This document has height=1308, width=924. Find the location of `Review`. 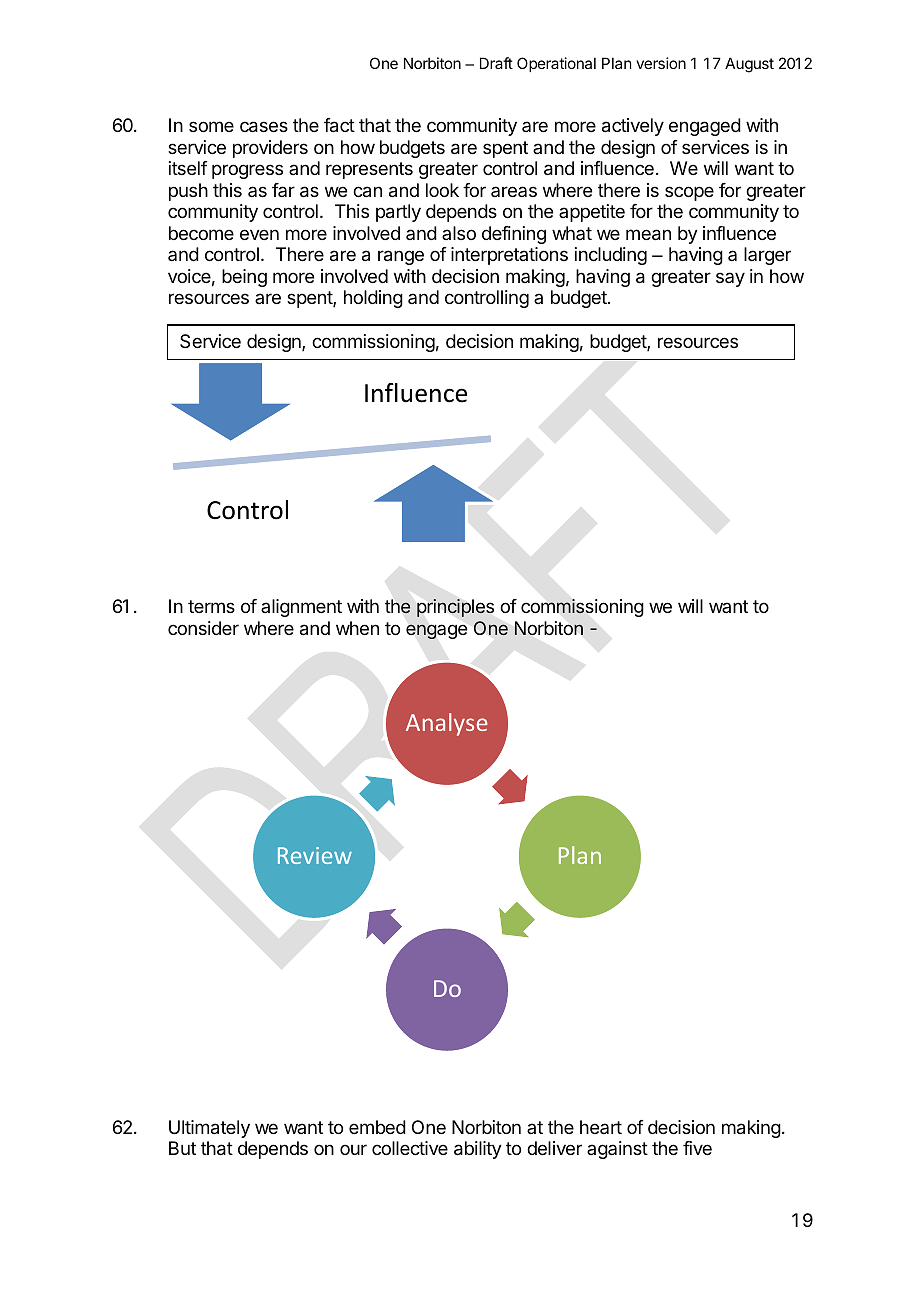

Review is located at coordinates (315, 855).
